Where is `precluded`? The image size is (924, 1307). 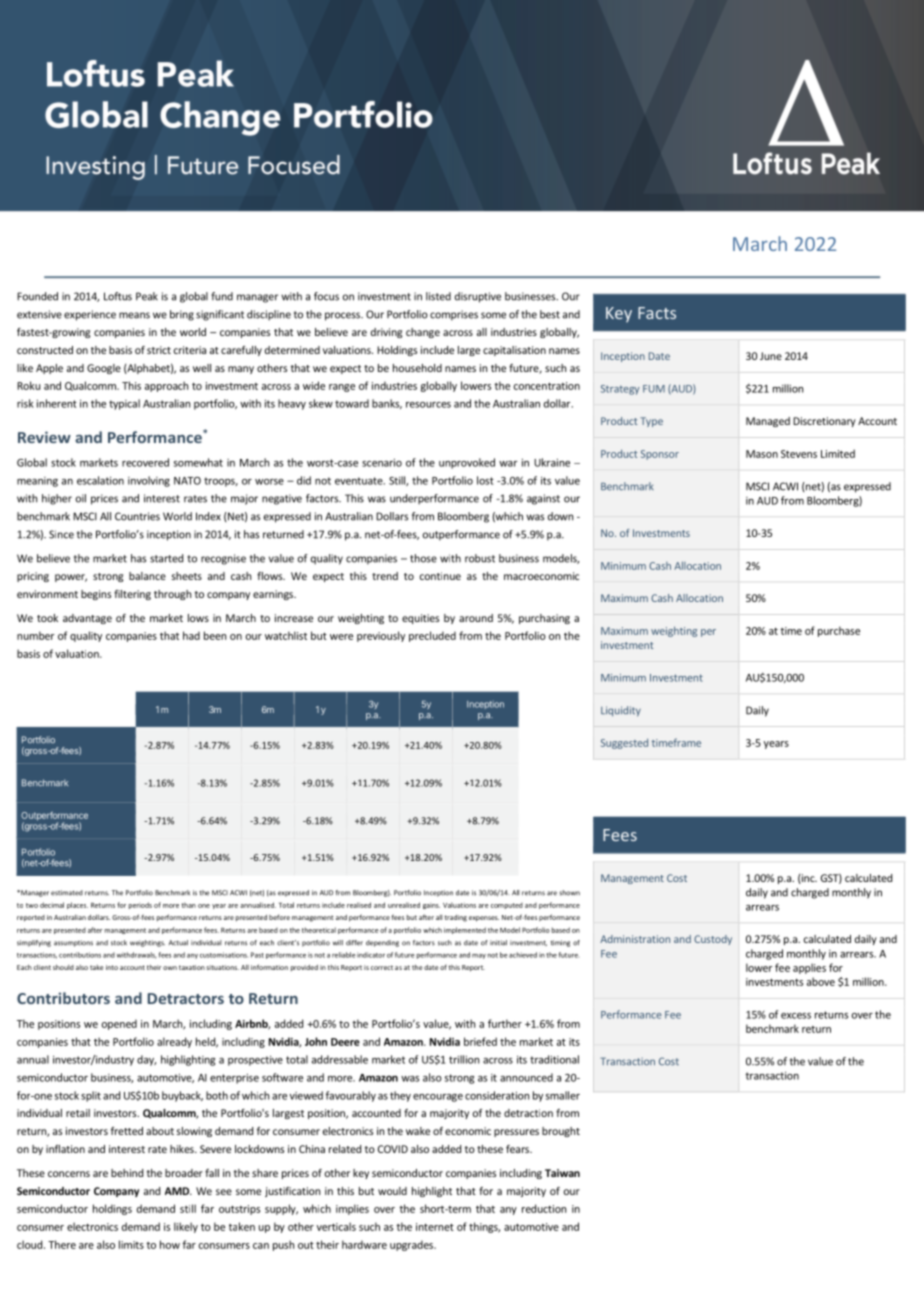 precluded is located at coordinates (432, 636).
